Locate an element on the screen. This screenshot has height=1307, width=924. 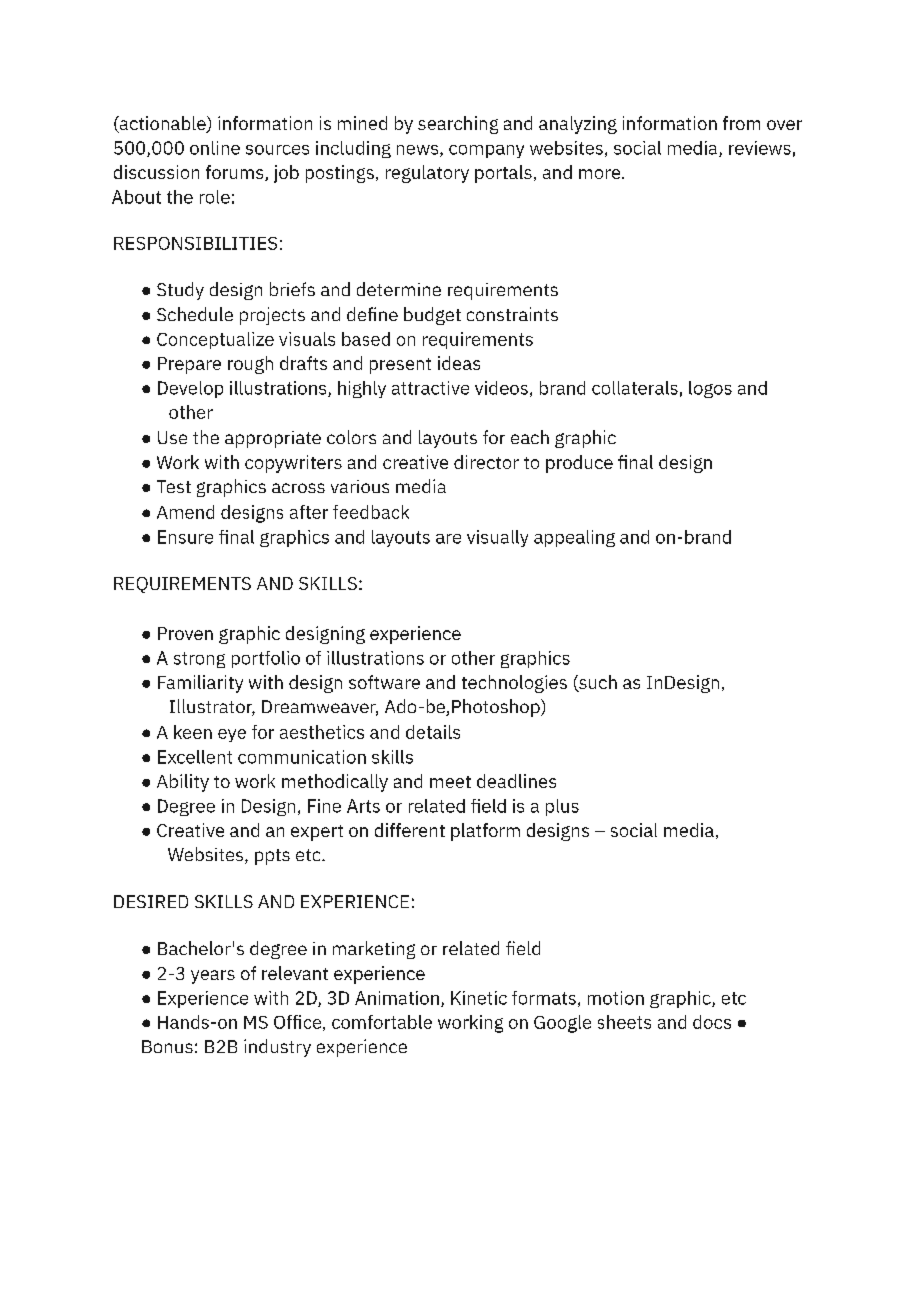
logos is located at coordinates (710, 389).
